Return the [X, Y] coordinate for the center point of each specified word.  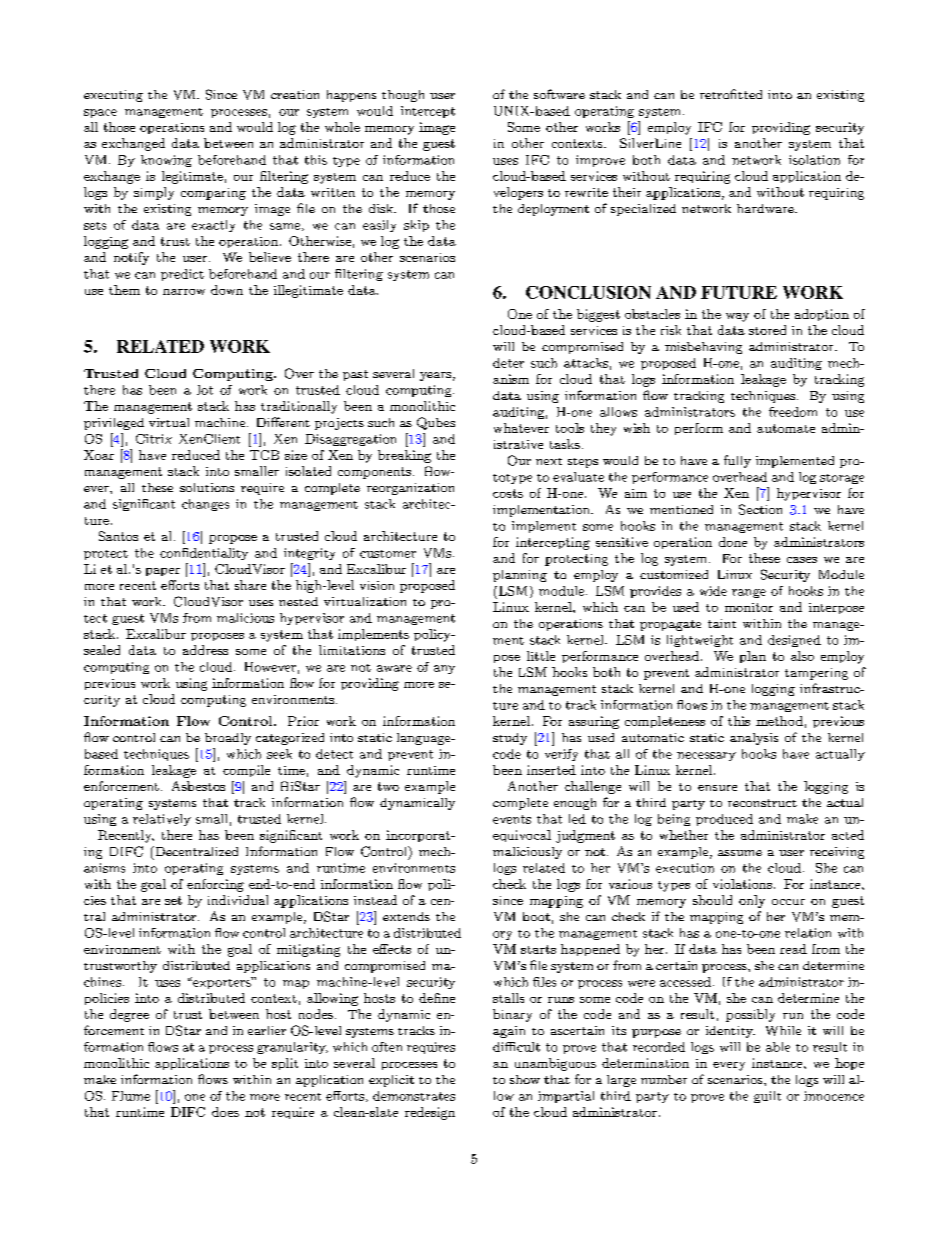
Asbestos [198, 786]
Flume [131, 1096]
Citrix [154, 439]
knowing [166, 161]
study [510, 739]
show [525, 1079]
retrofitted [731, 94]
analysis [754, 739]
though [403, 96]
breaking [404, 456]
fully [737, 461]
